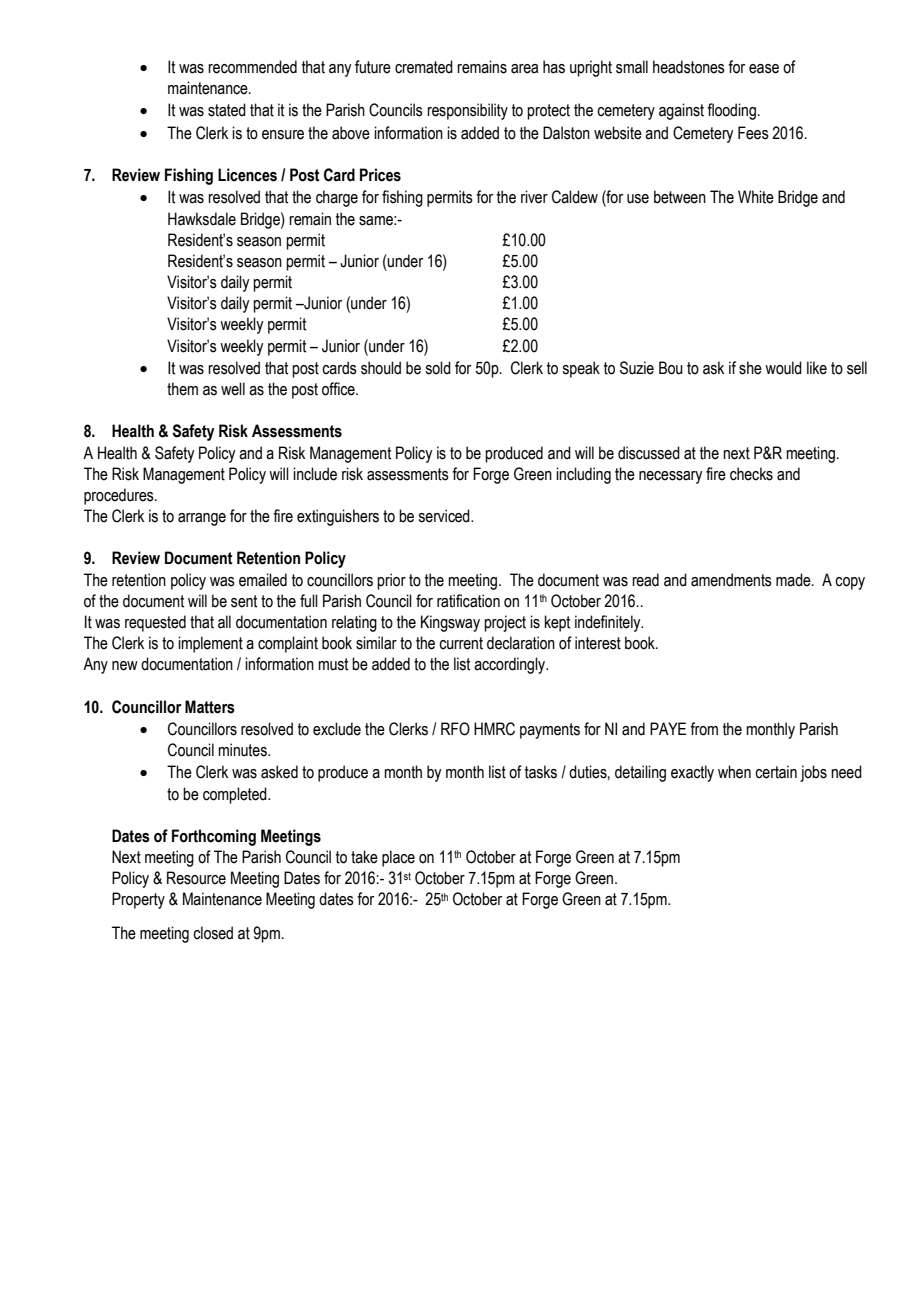 The image size is (924, 1308). What do you see at coordinates (751, 474) in the screenshot?
I see `checks` at bounding box center [751, 474].
